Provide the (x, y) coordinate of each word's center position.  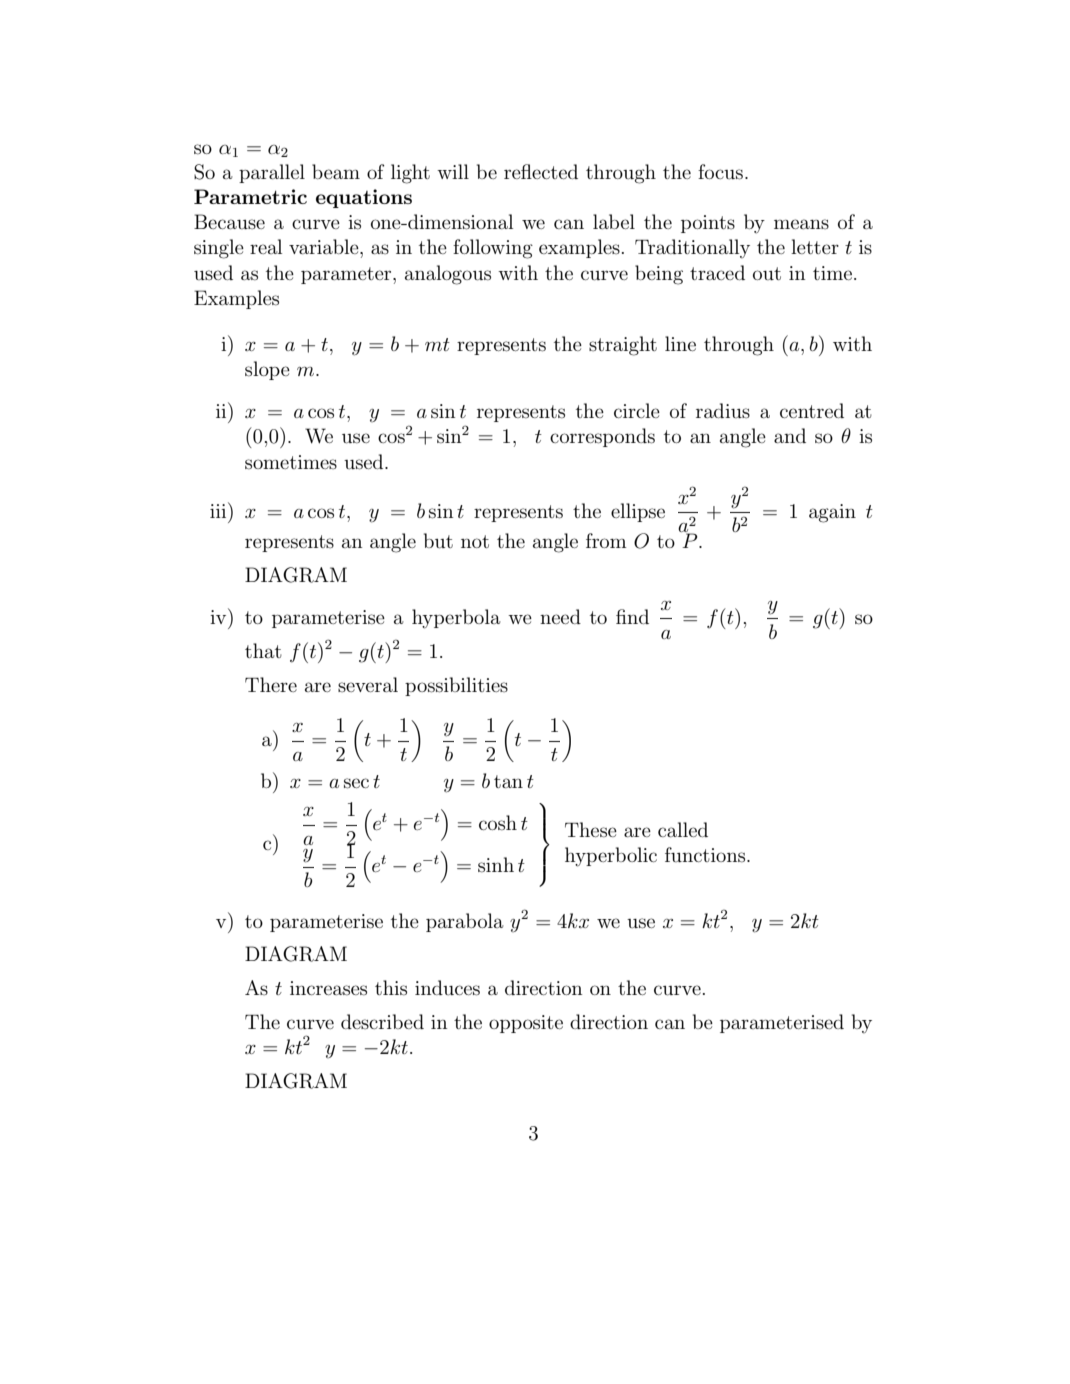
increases (328, 988)
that (263, 650)
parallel (272, 173)
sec (356, 783)
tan (508, 781)
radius (723, 410)
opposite (526, 1024)
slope (267, 370)
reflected (541, 171)
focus (720, 172)
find (632, 616)
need (560, 616)
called (683, 829)
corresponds (602, 437)
